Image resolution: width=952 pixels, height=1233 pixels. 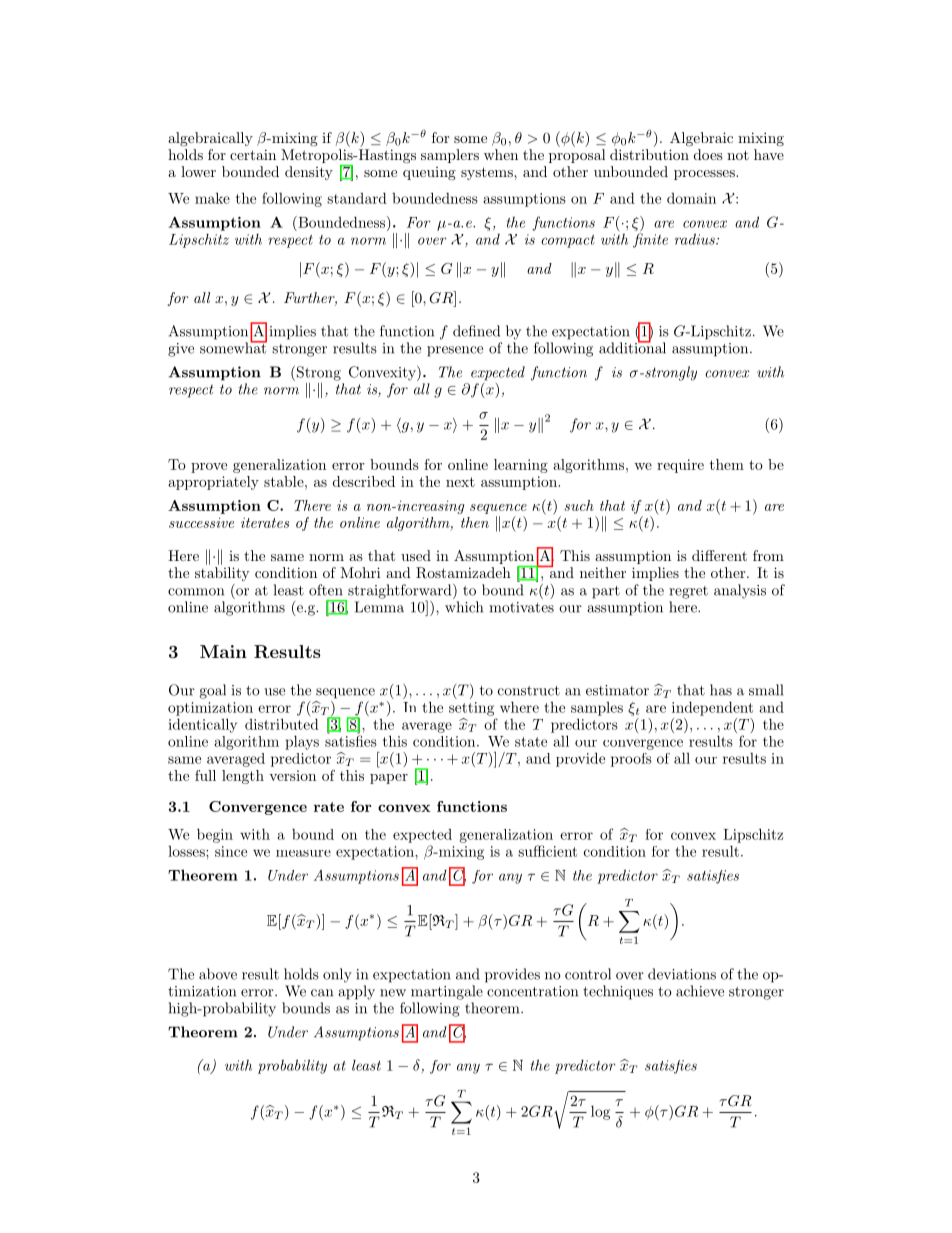 I want to click on processes, so click(x=705, y=175).
